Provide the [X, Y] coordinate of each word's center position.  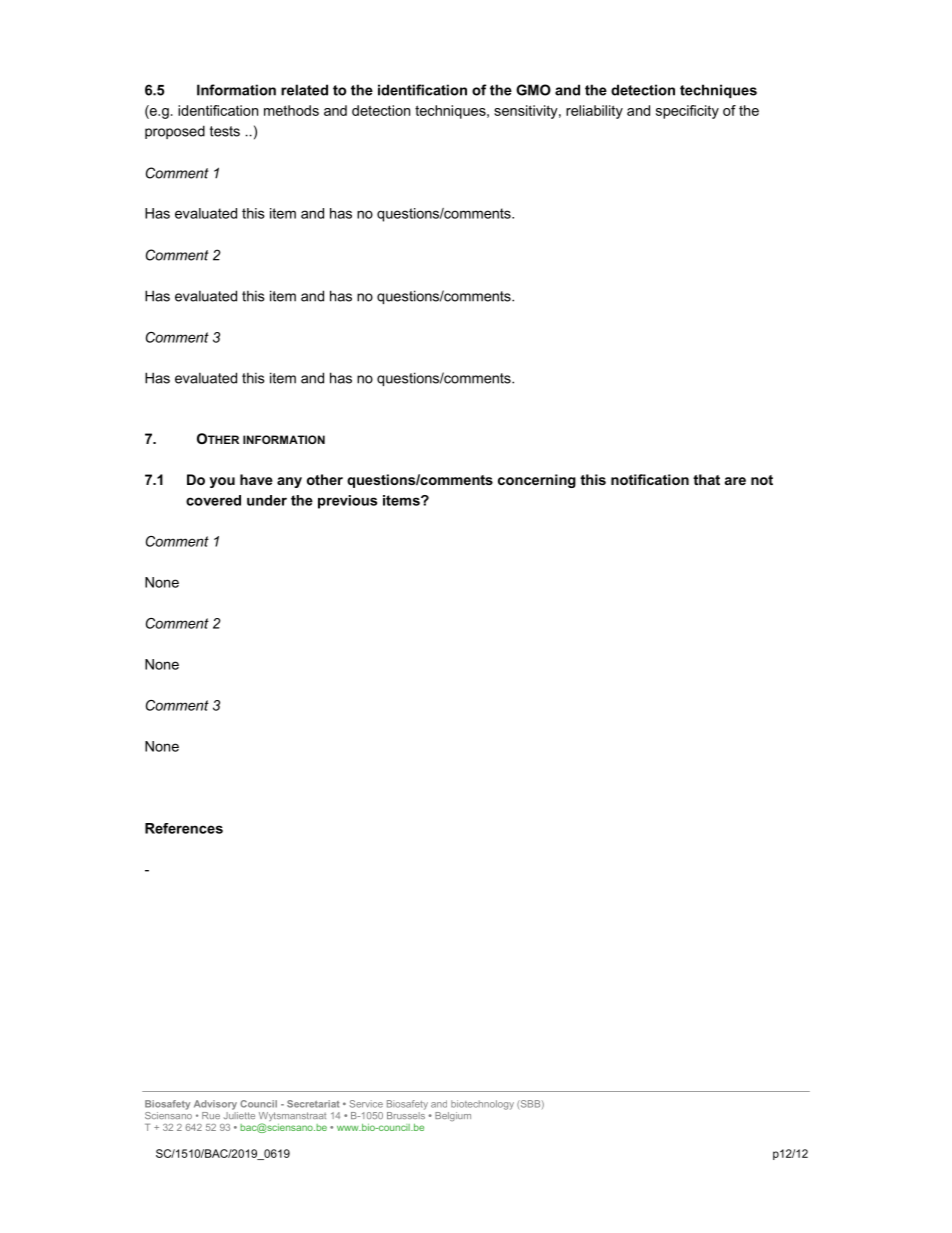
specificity [687, 112]
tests [225, 131]
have [256, 479]
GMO [533, 90]
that [706, 479]
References [184, 828]
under [267, 500]
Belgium [453, 1116]
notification [650, 479]
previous [347, 502]
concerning [537, 481]
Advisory [215, 1105]
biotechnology [482, 1105]
